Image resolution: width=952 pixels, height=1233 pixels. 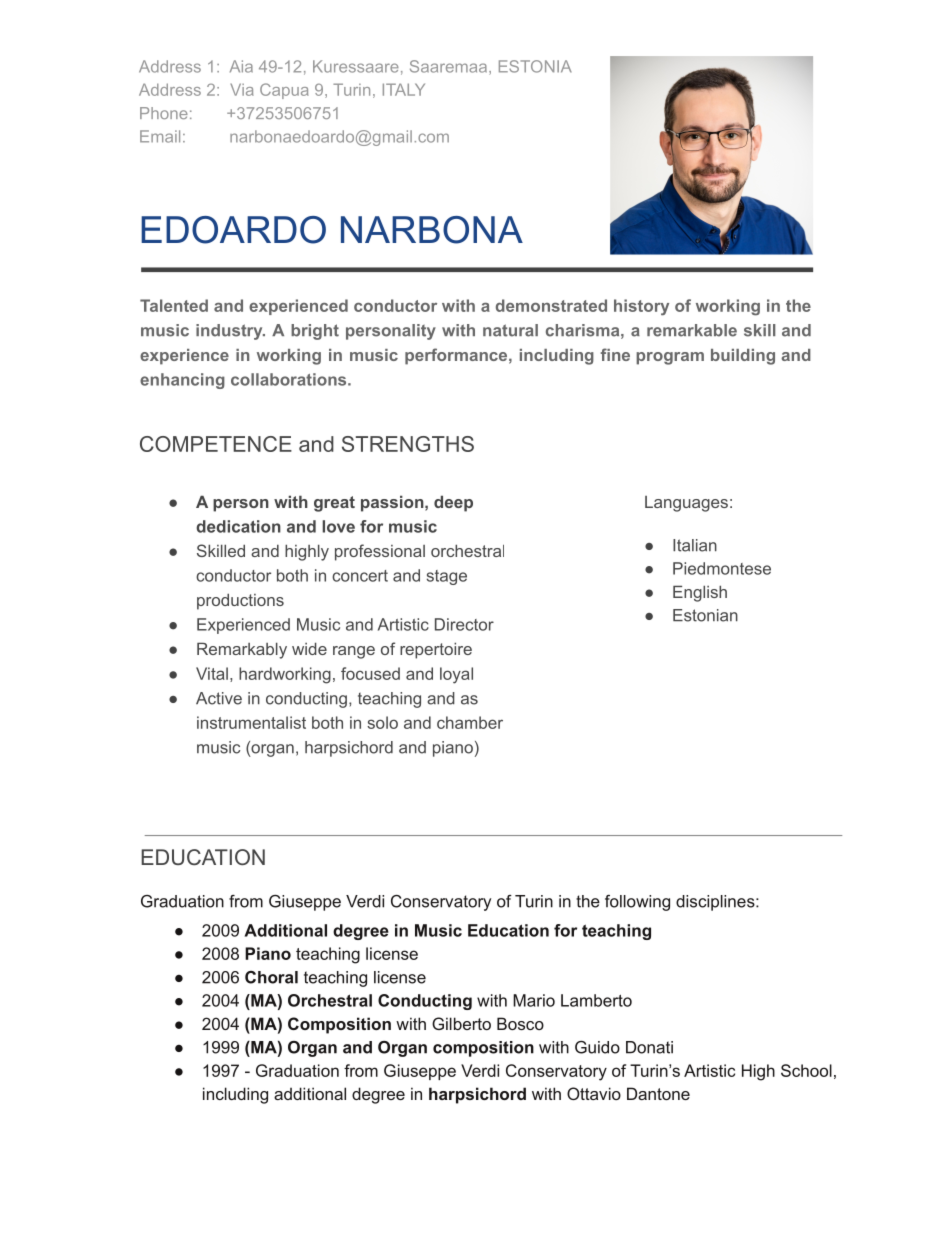 What do you see at coordinates (743, 357) in the image?
I see `building` at bounding box center [743, 357].
